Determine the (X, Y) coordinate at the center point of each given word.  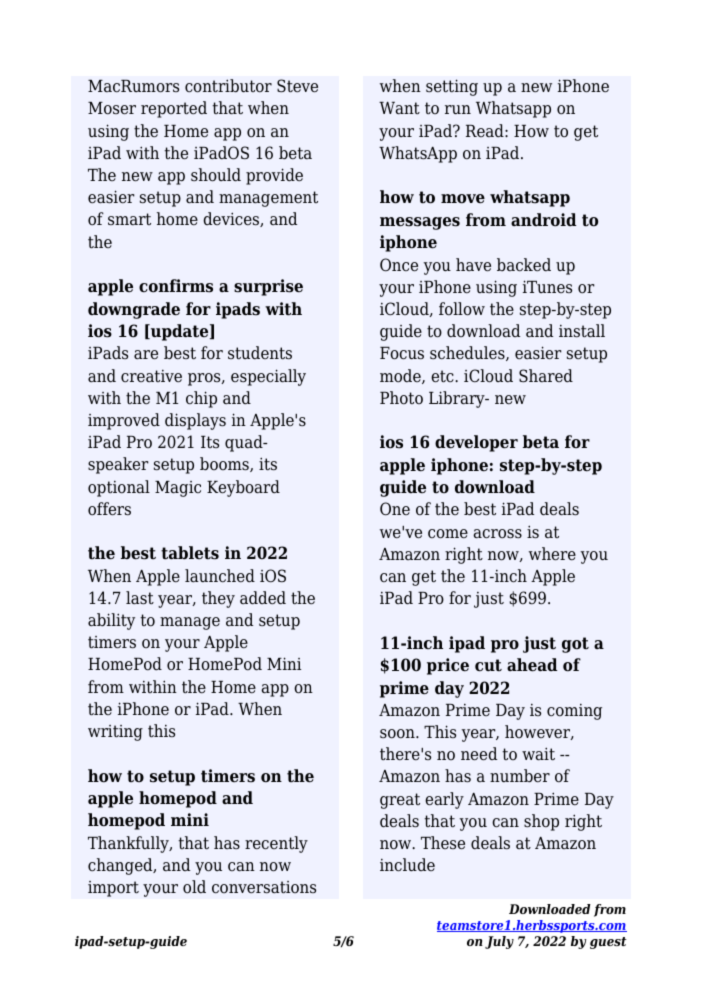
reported (174, 109)
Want (399, 108)
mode (401, 376)
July (499, 942)
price (448, 666)
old (194, 887)
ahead (532, 665)
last (140, 598)
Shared (546, 376)
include (407, 865)
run (458, 109)
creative (151, 376)
